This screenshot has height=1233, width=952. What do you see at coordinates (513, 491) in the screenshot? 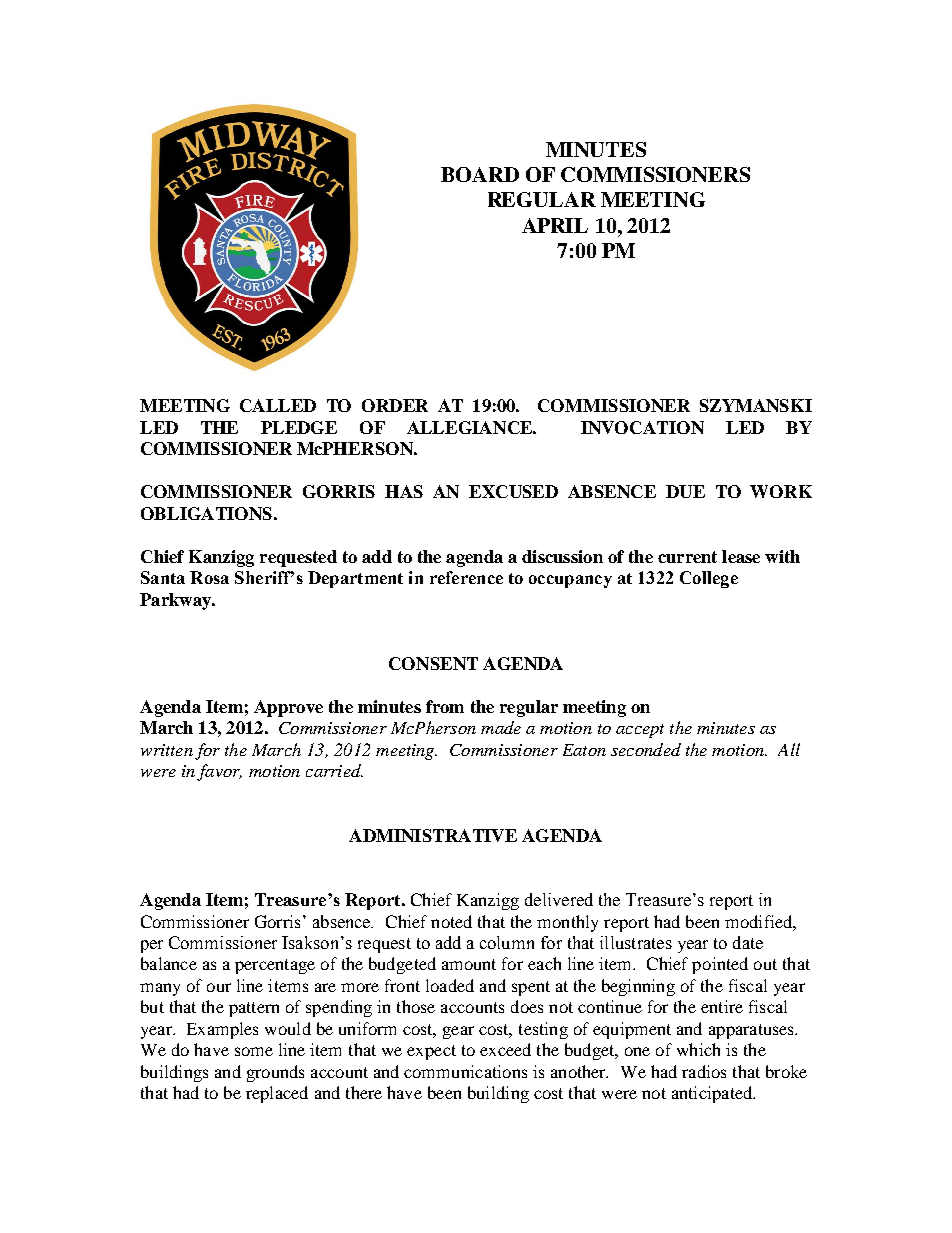
I see `EXCUSED` at bounding box center [513, 491].
